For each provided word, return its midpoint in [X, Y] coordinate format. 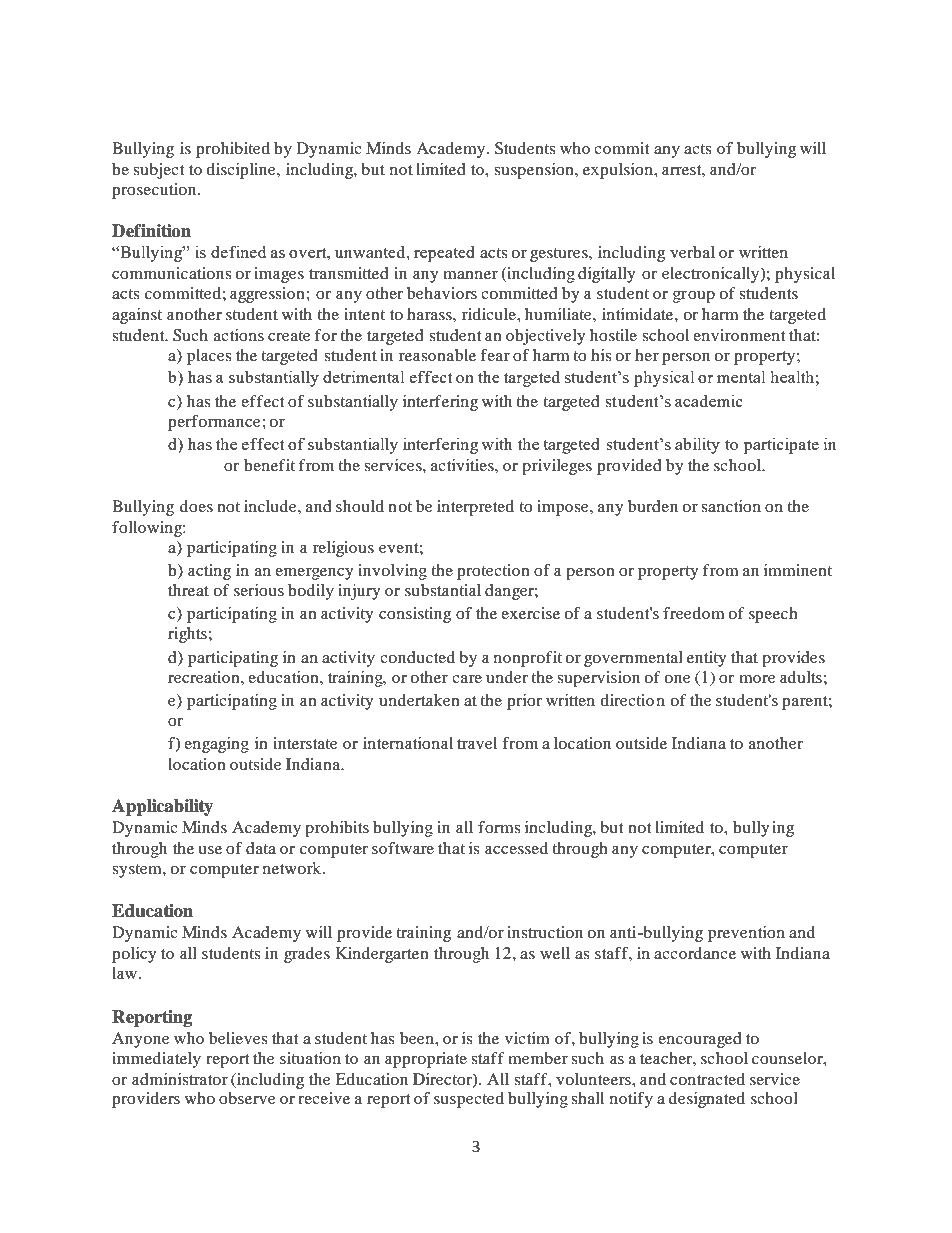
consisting [415, 615]
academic [709, 400]
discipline [242, 171]
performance [215, 423]
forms [499, 827]
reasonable [437, 355]
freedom [694, 613]
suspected [469, 1100]
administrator [180, 1079]
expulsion [619, 171]
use [210, 850]
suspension [535, 171]
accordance [695, 953]
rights [187, 635]
